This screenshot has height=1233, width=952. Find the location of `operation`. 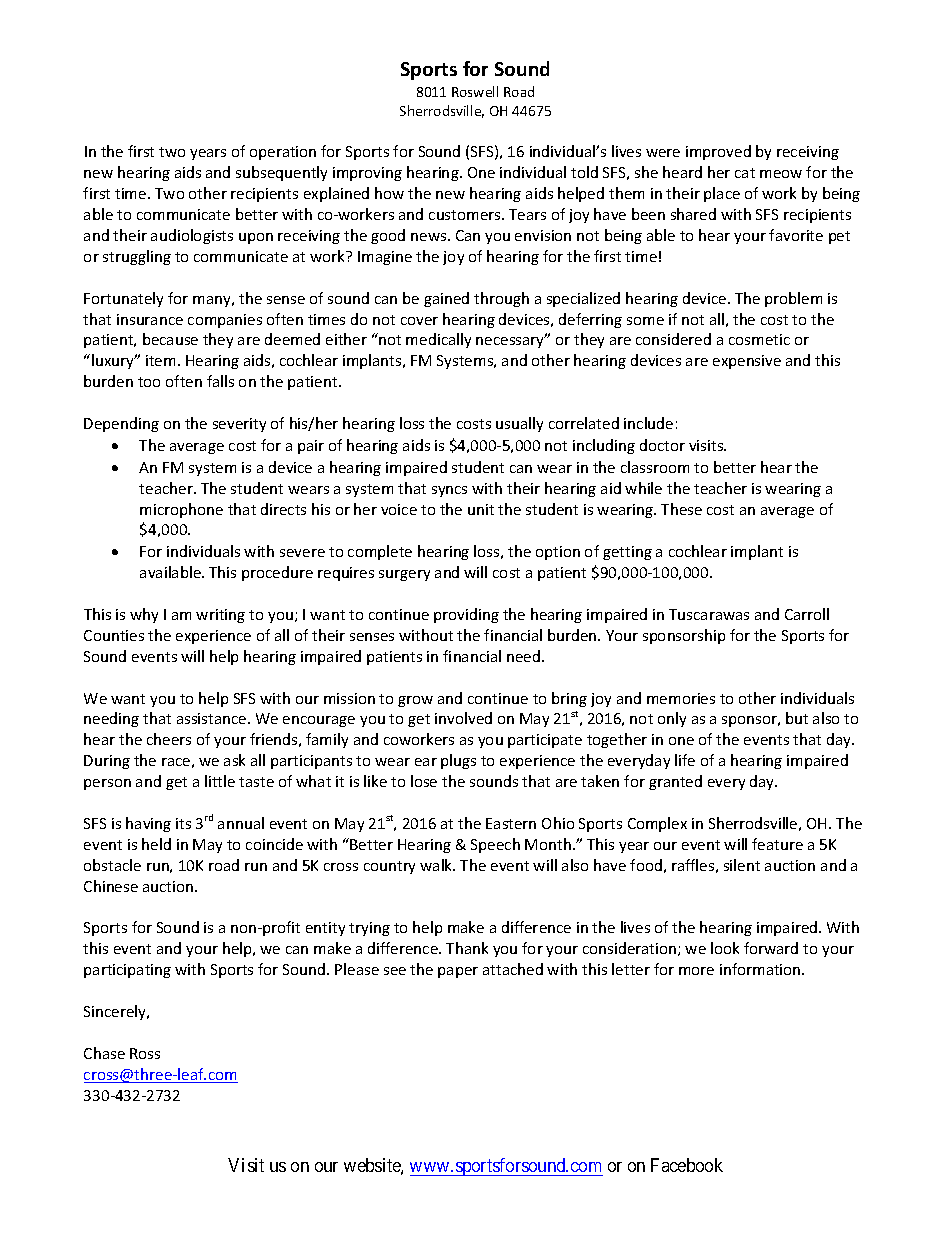

operation is located at coordinates (283, 153).
